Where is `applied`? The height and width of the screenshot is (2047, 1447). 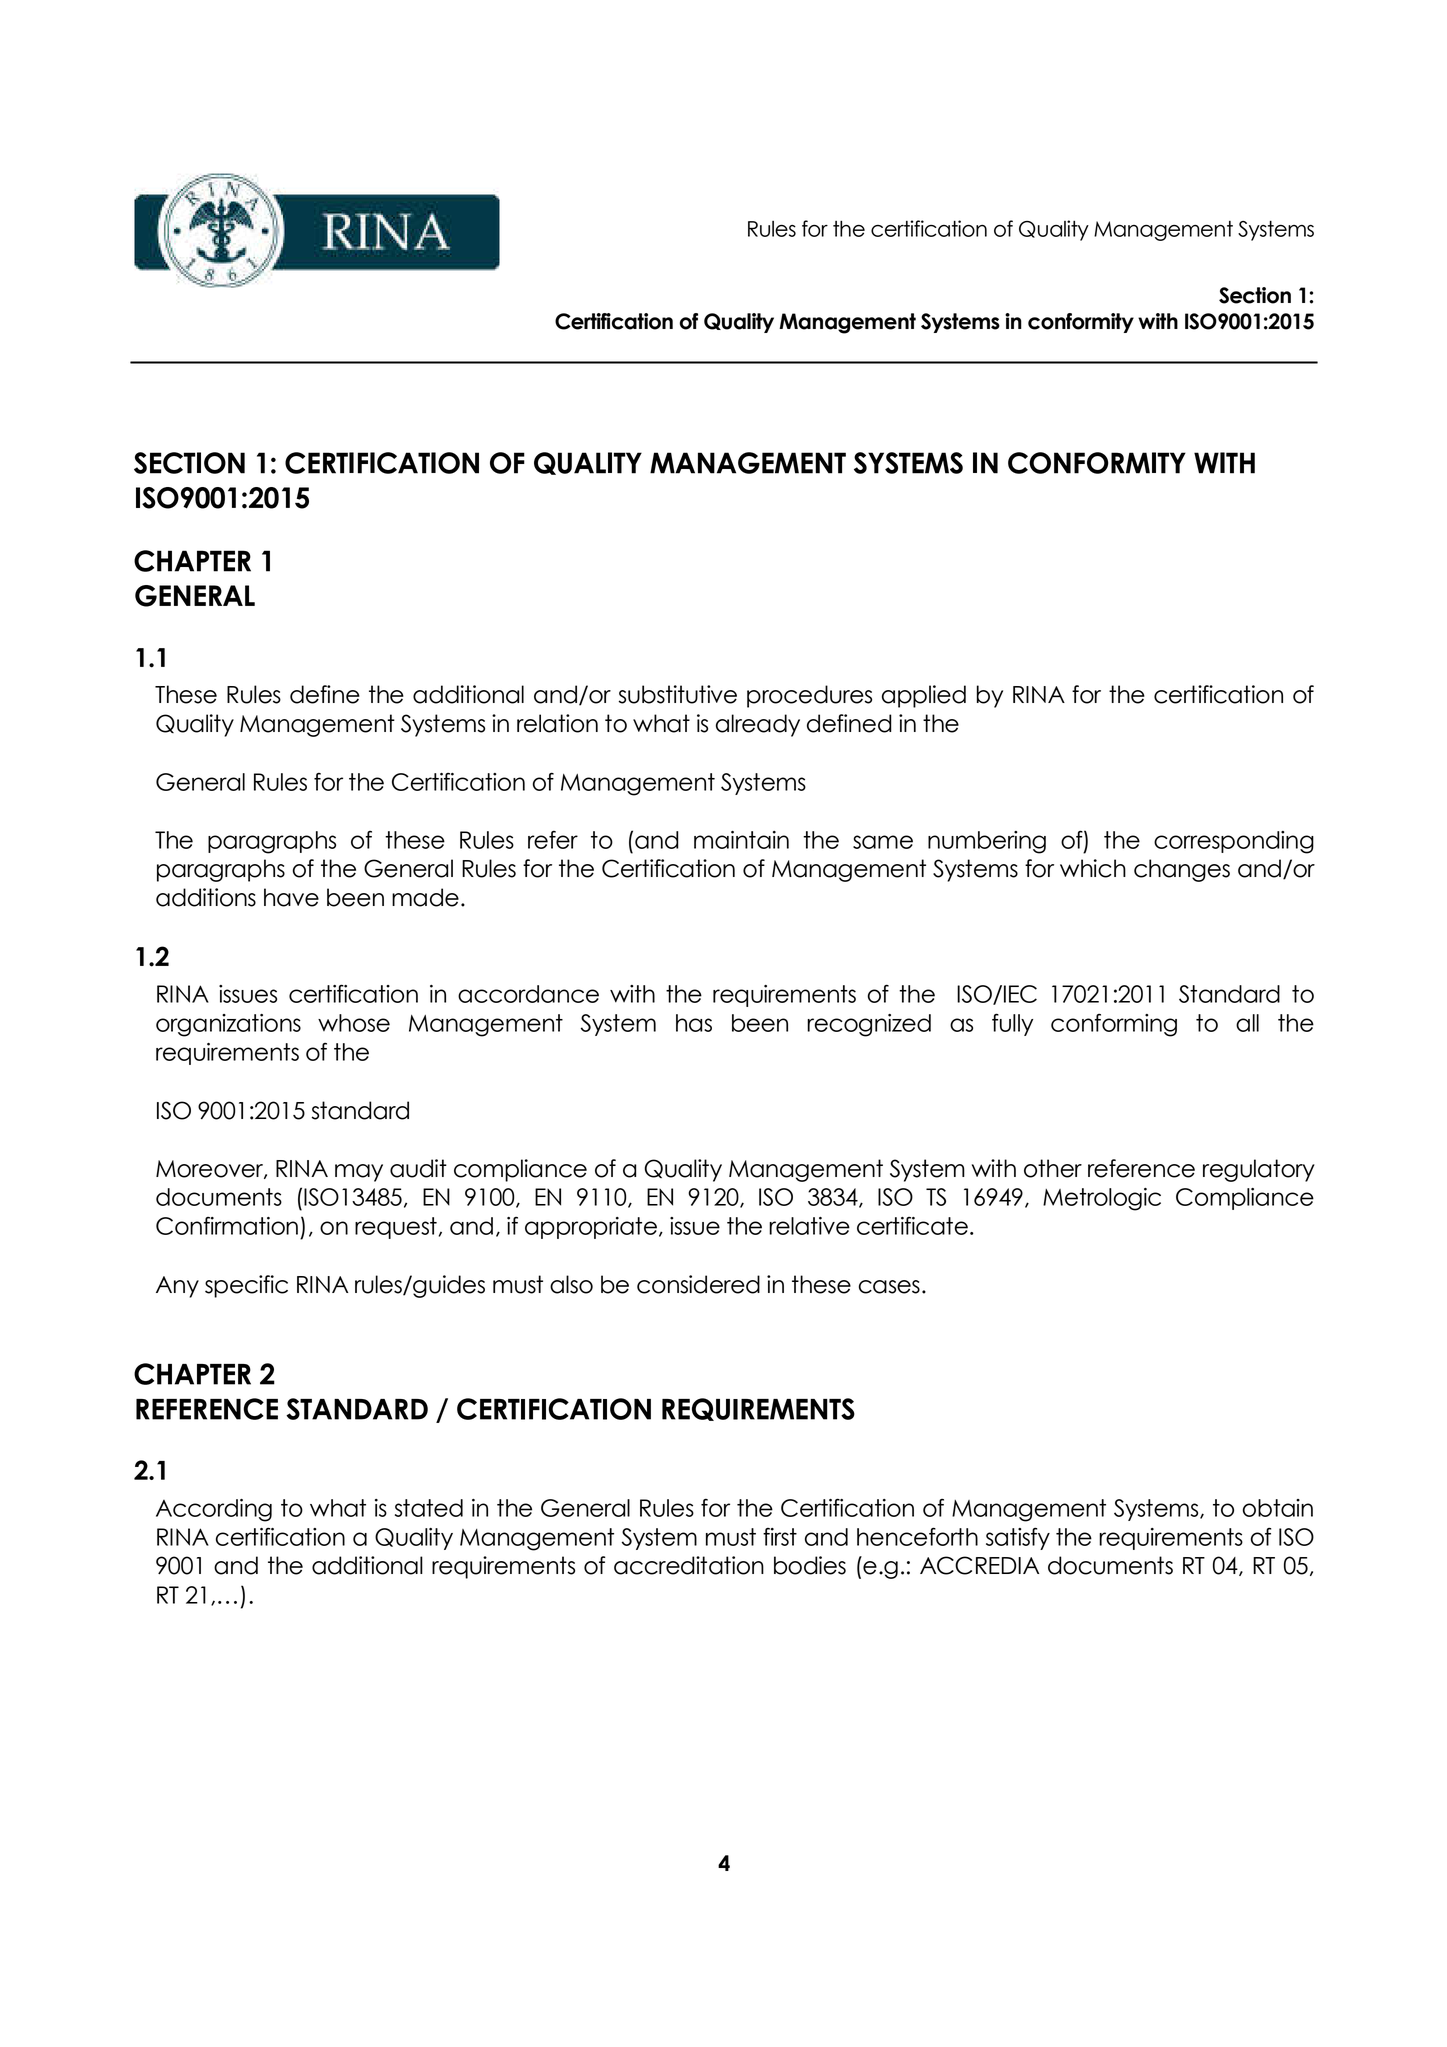 applied is located at coordinates (924, 696).
